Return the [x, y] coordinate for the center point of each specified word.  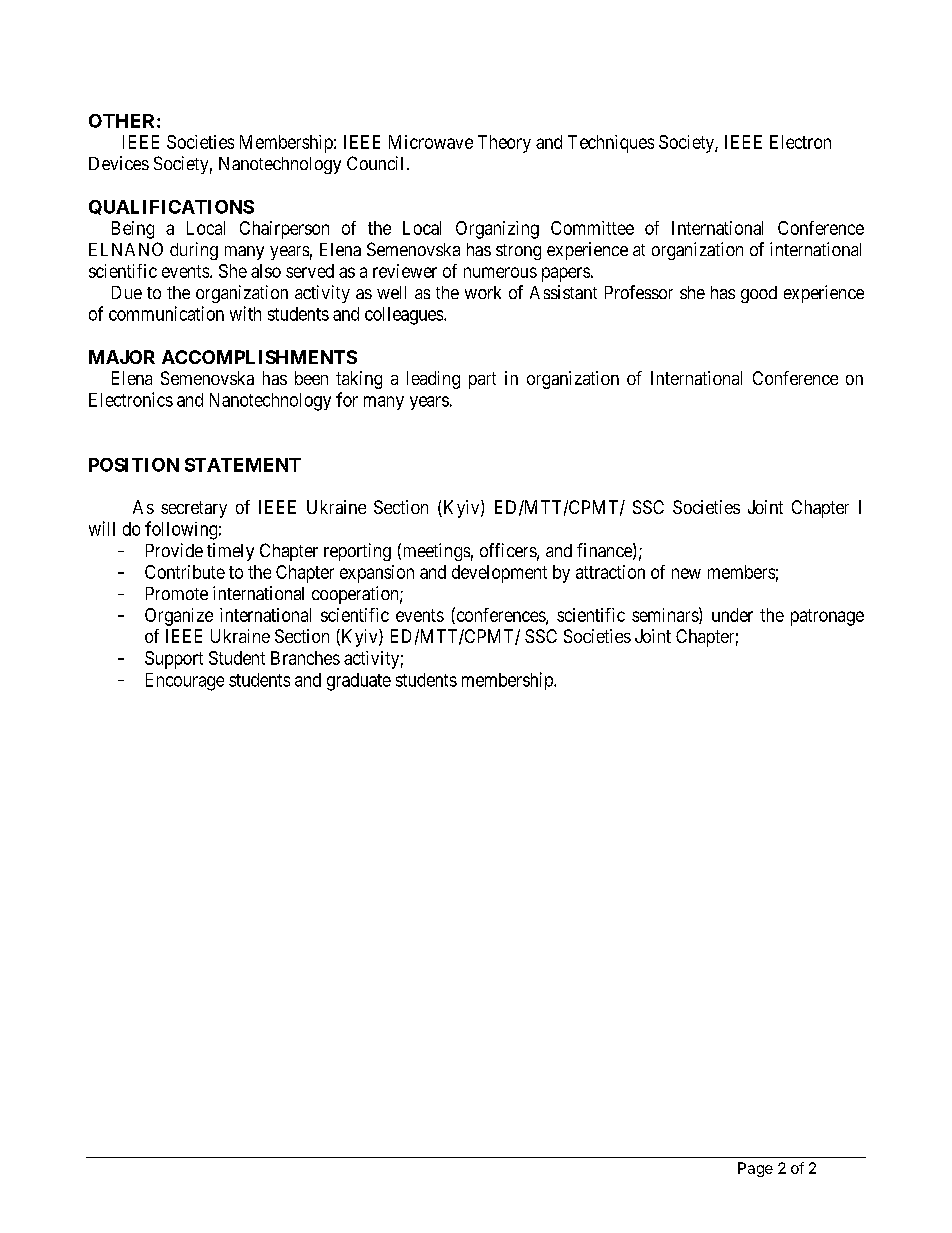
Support [174, 660]
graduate [359, 682]
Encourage [185, 682]
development [499, 574]
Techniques [611, 144]
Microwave [431, 142]
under [732, 615]
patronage [827, 617]
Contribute [185, 572]
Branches [305, 658]
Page [755, 1169]
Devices [119, 163]
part [482, 380]
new [686, 573]
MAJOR [122, 357]
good [759, 294]
